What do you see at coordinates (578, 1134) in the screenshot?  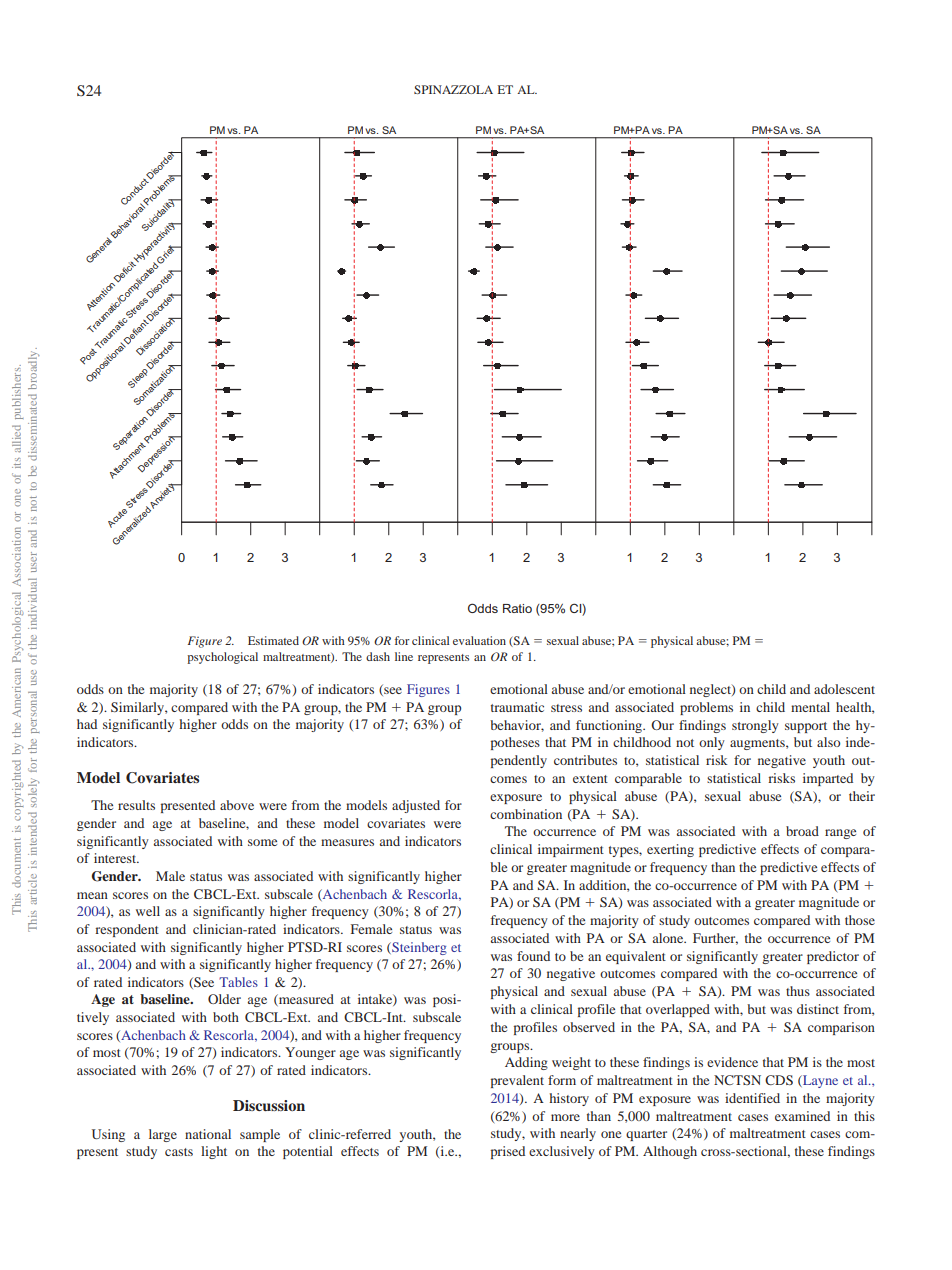 I see `nearly` at bounding box center [578, 1134].
